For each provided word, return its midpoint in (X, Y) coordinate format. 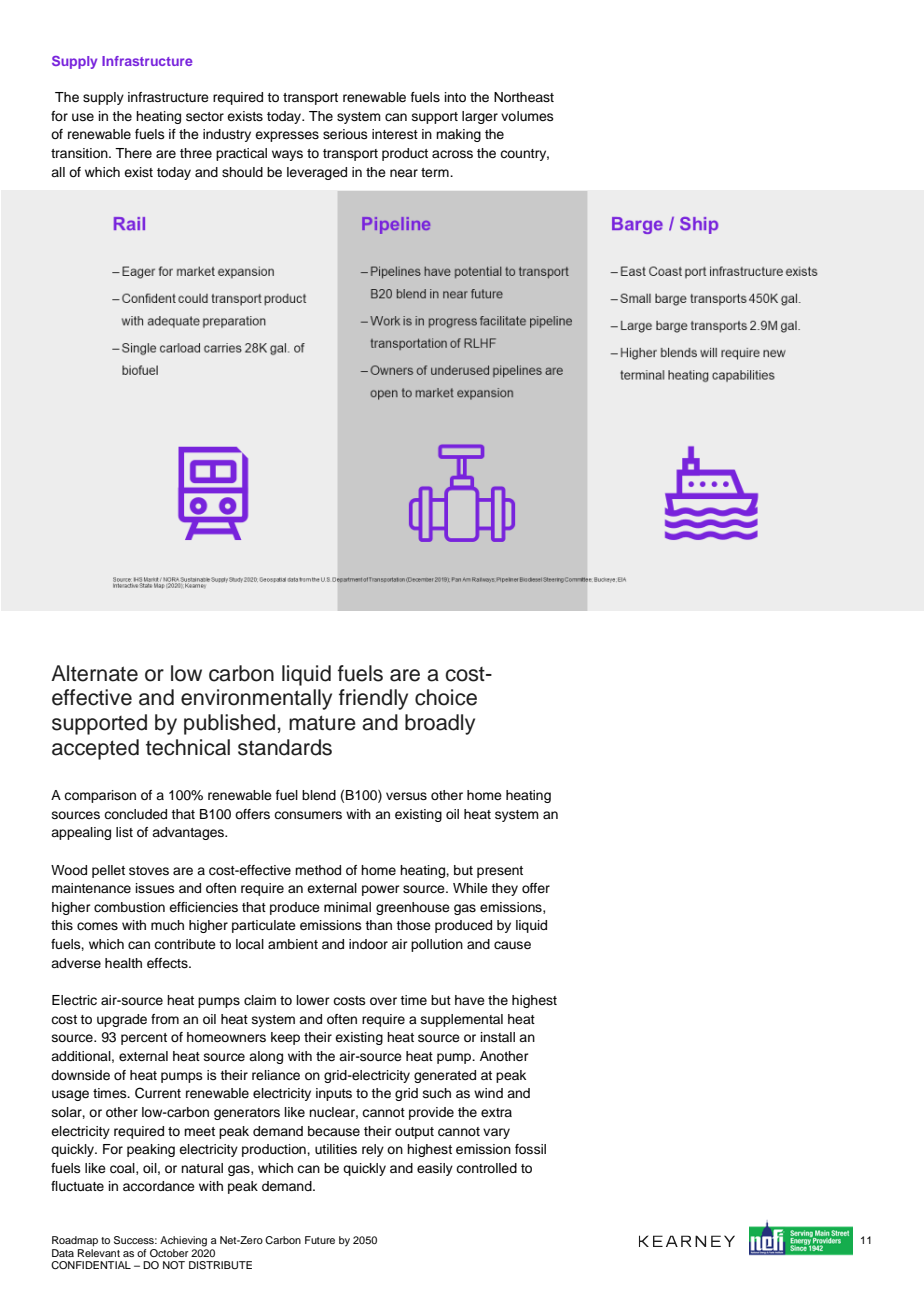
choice (446, 697)
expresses (287, 136)
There (133, 153)
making (458, 135)
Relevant (99, 1251)
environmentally (256, 699)
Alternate (94, 673)
